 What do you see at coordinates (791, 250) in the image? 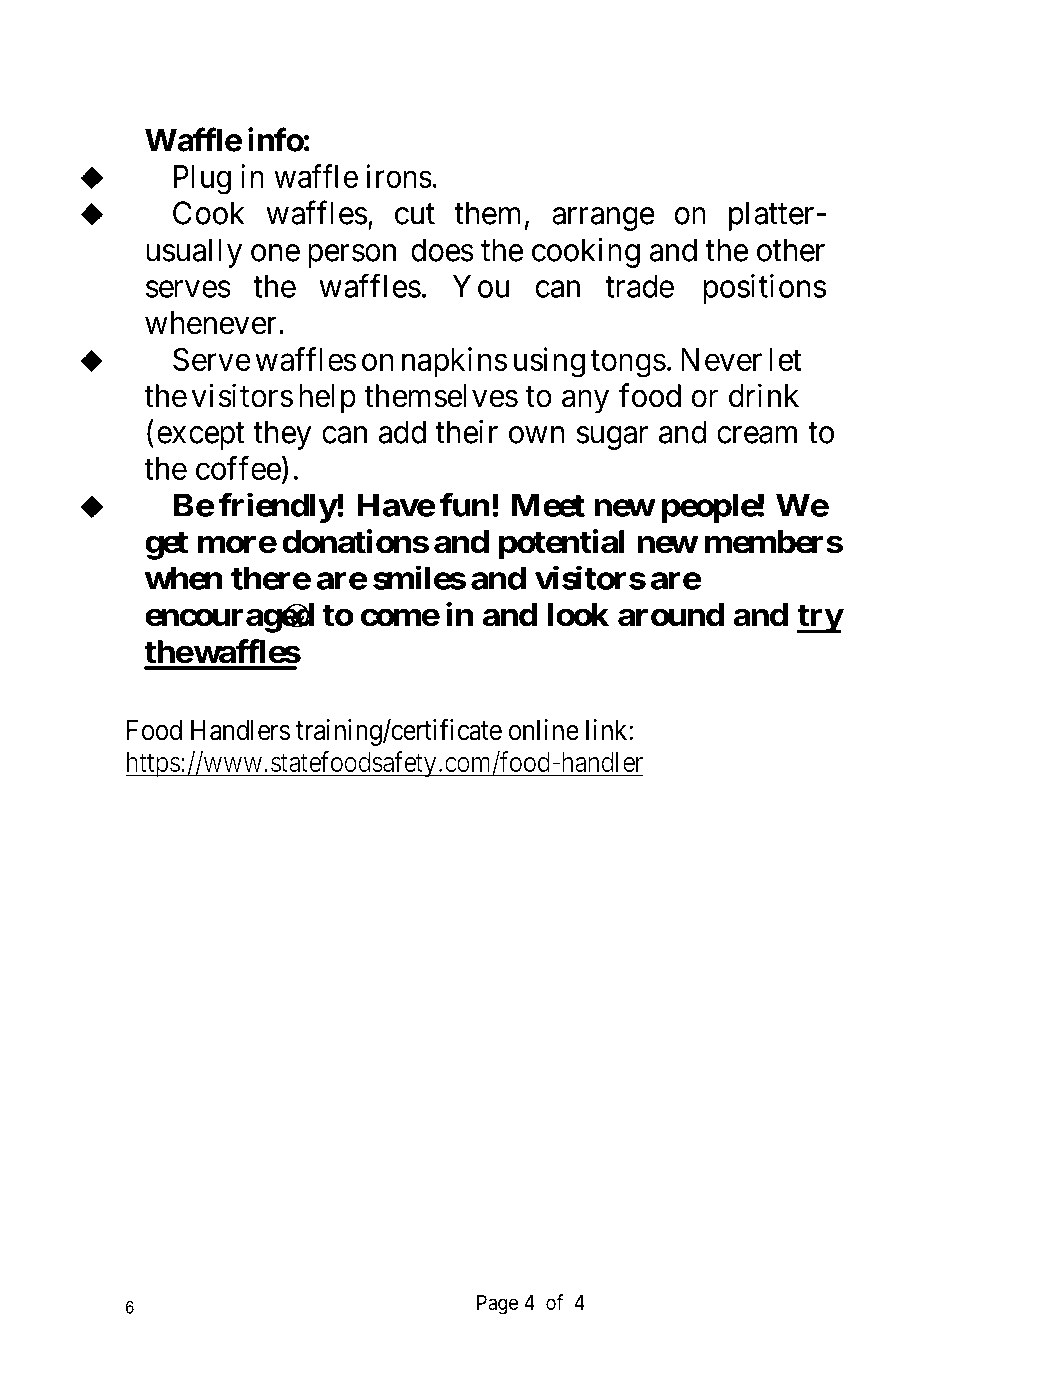
I see `other` at bounding box center [791, 250].
